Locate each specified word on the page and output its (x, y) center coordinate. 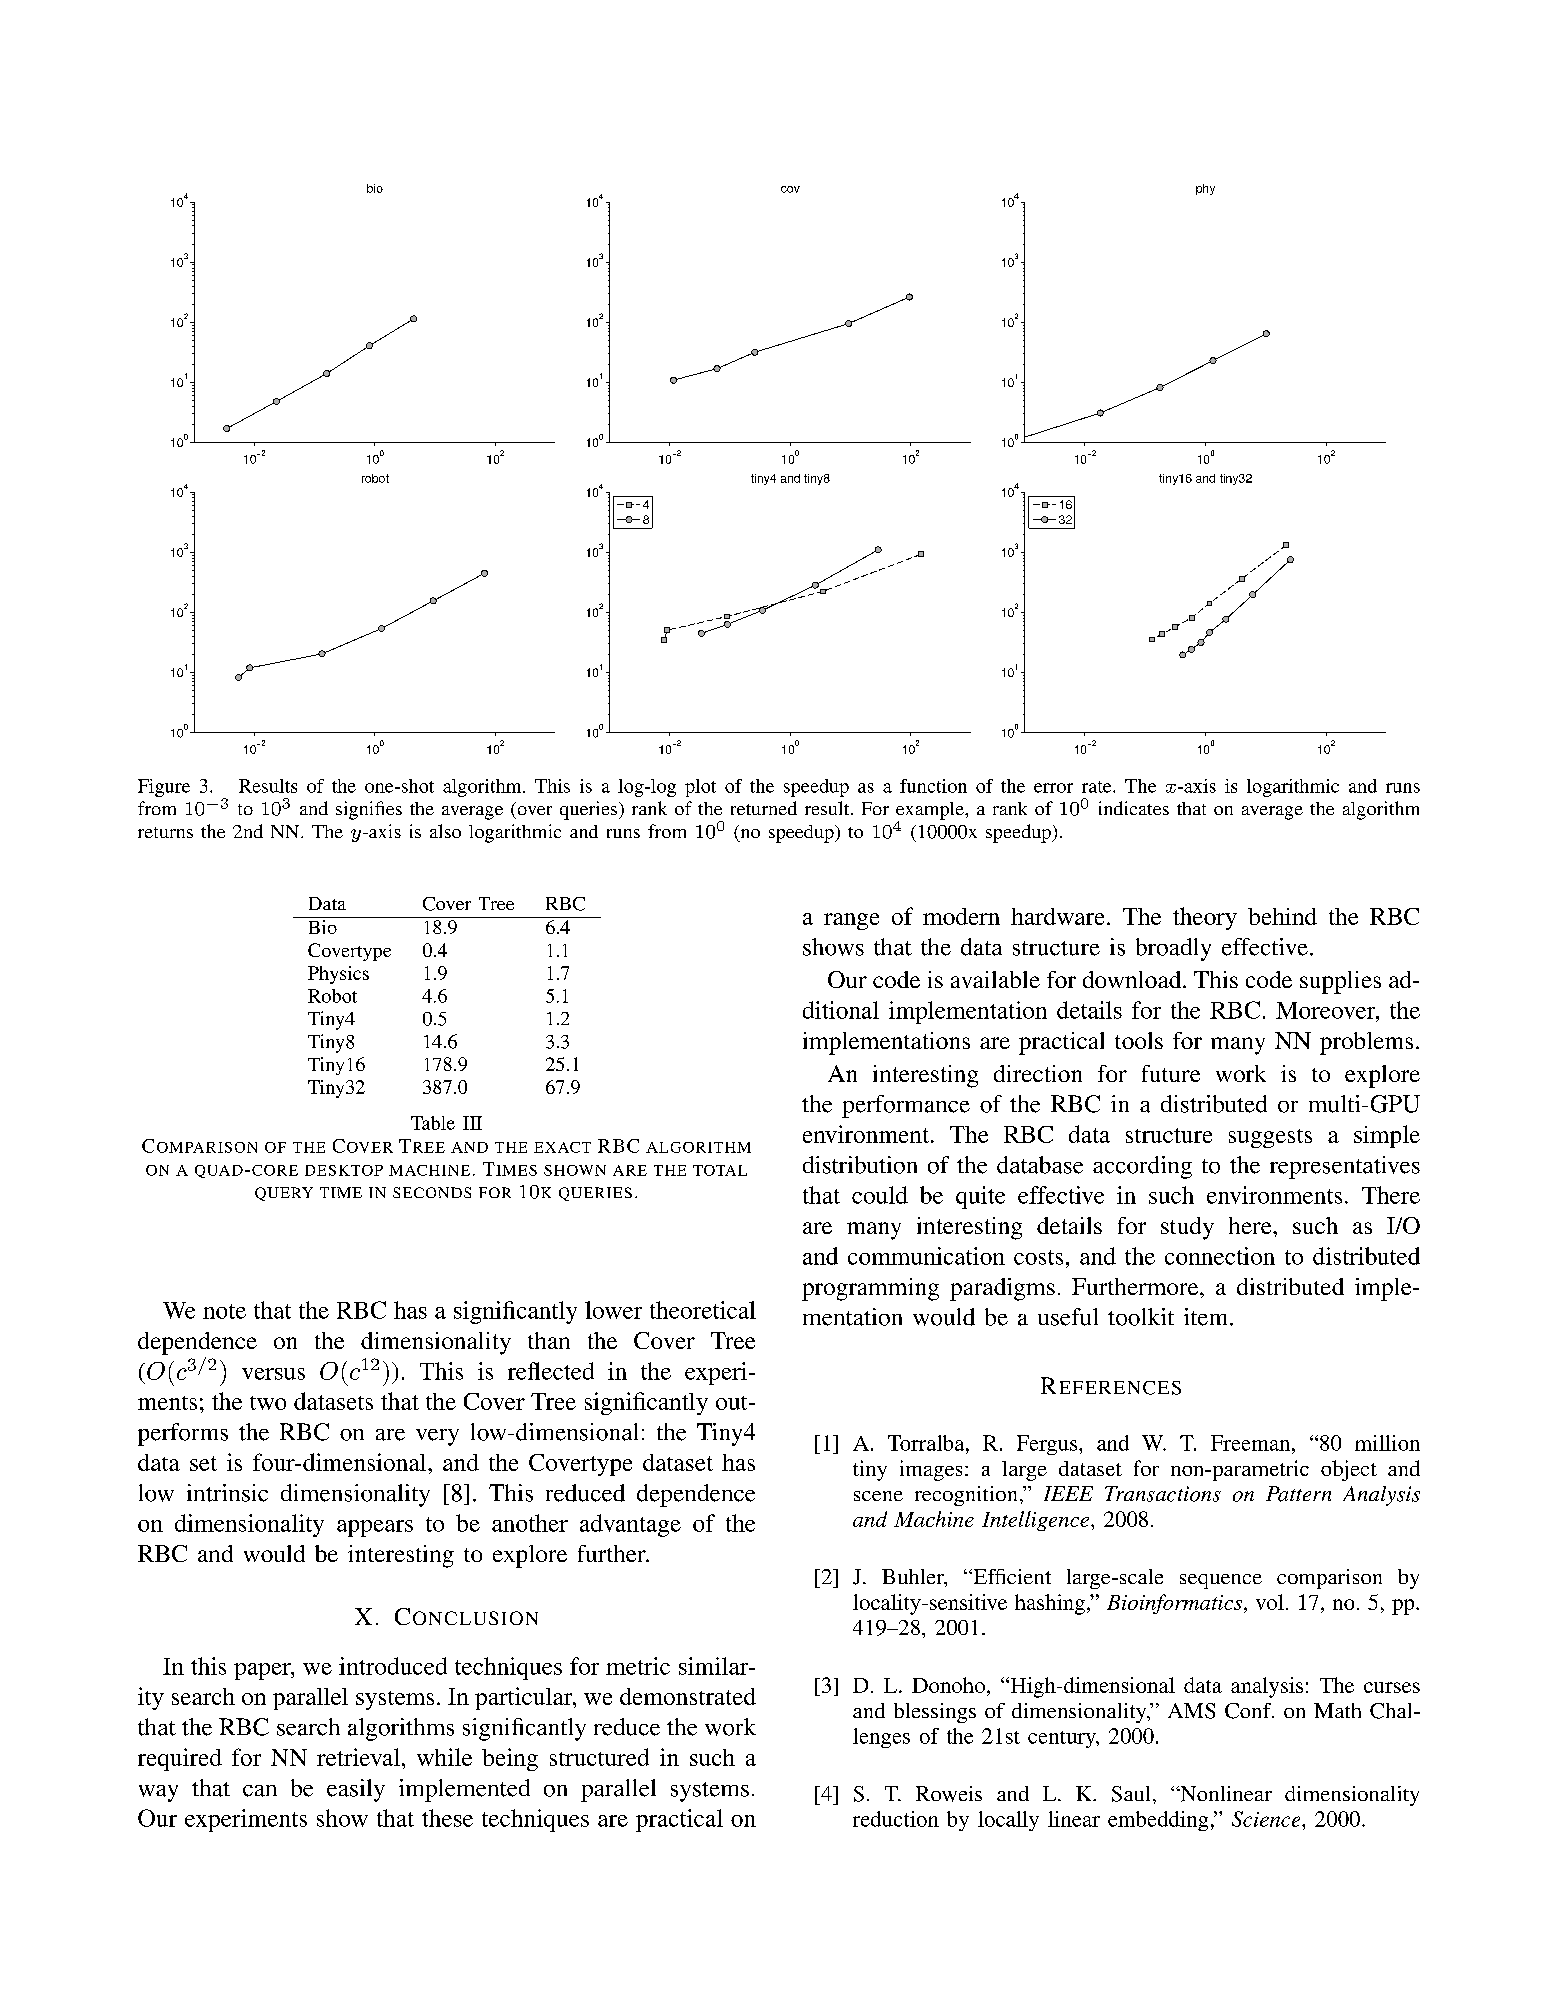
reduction (896, 1819)
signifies (369, 810)
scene (878, 1496)
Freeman (1252, 1443)
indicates (1134, 808)
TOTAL (720, 1170)
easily (356, 1790)
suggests (1270, 1138)
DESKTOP (344, 1170)
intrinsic (227, 1493)
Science (1267, 1819)
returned (764, 808)
